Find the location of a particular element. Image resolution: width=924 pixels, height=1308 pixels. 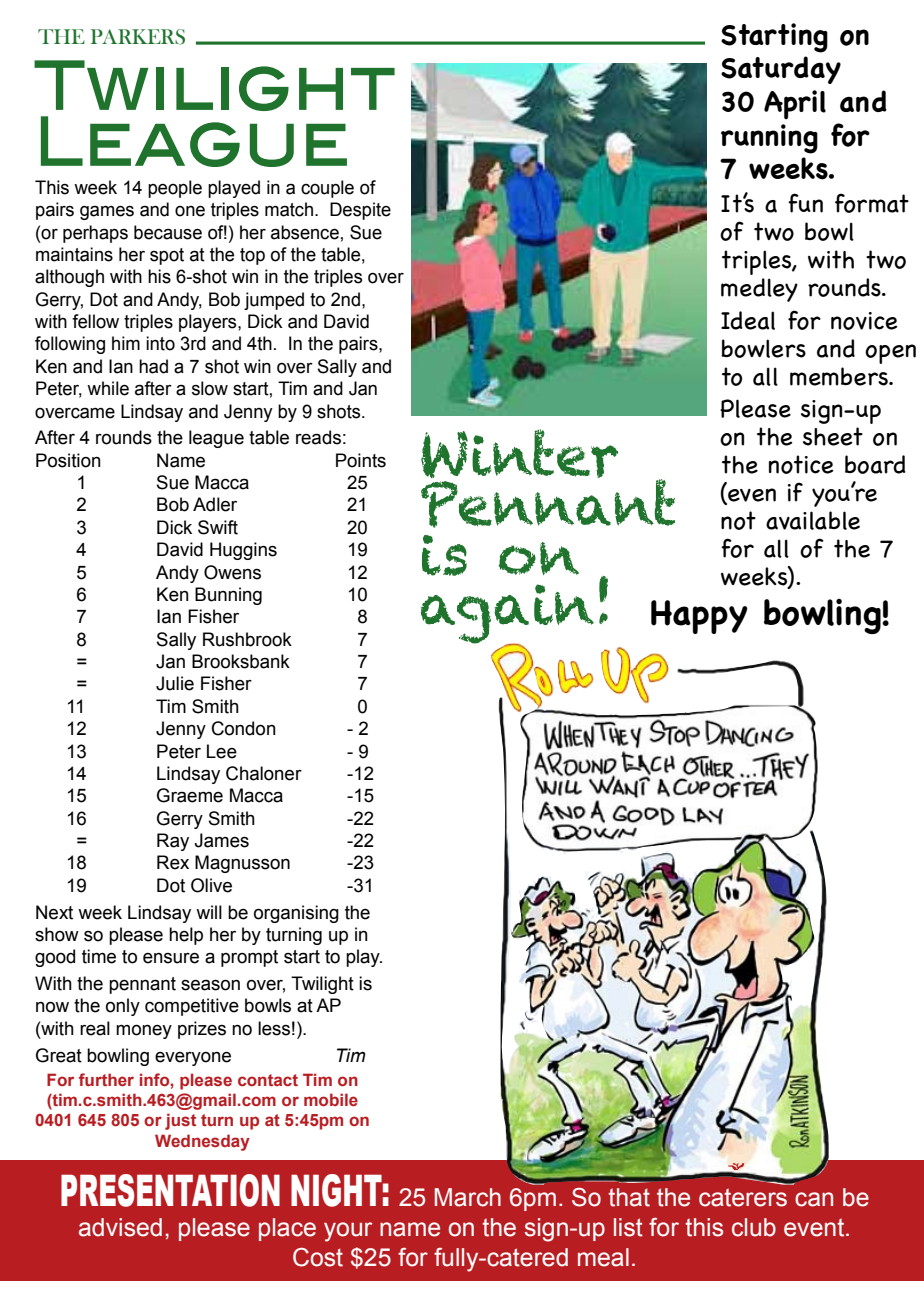

notice is located at coordinates (801, 464).
